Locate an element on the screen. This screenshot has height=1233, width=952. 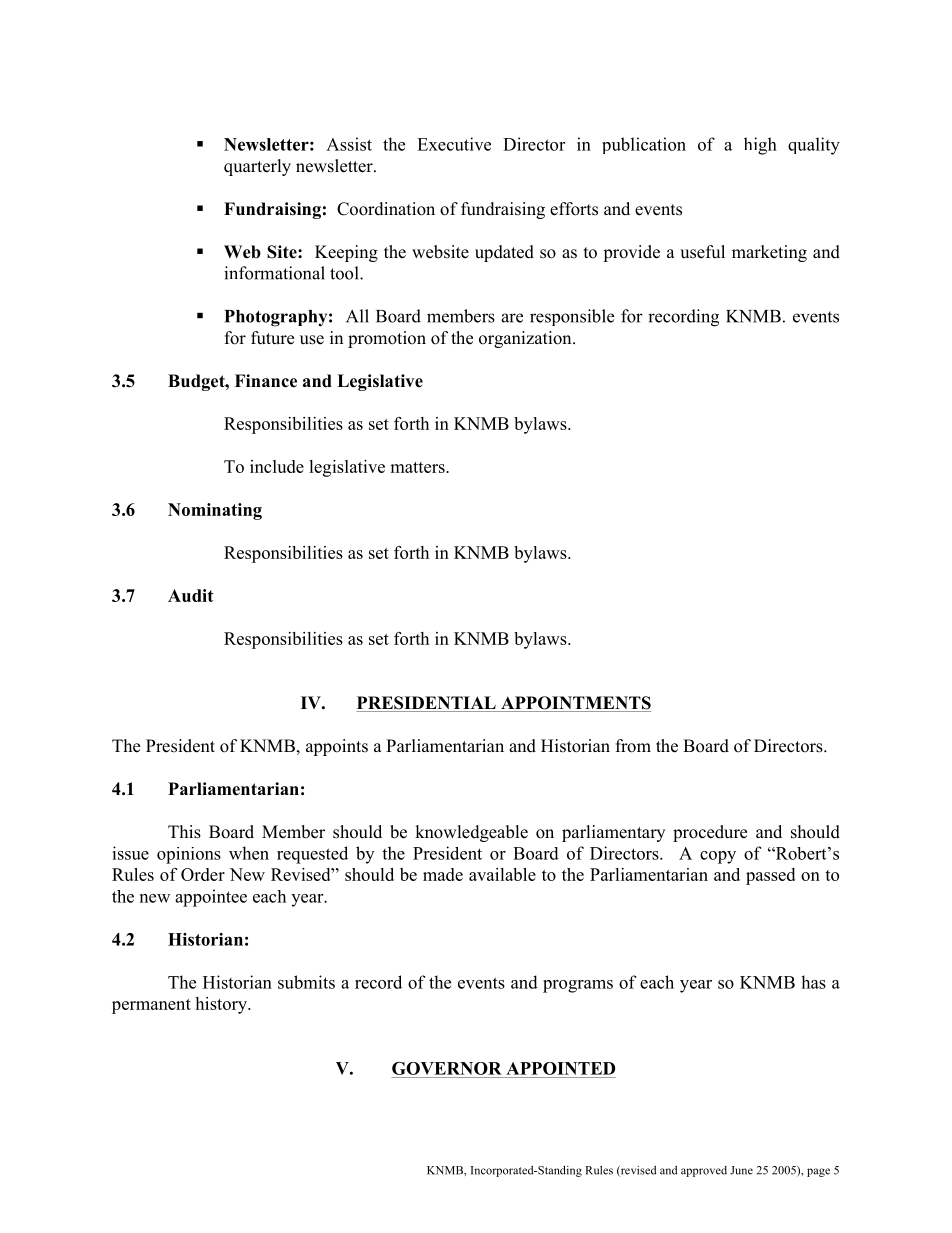
high is located at coordinates (760, 146).
